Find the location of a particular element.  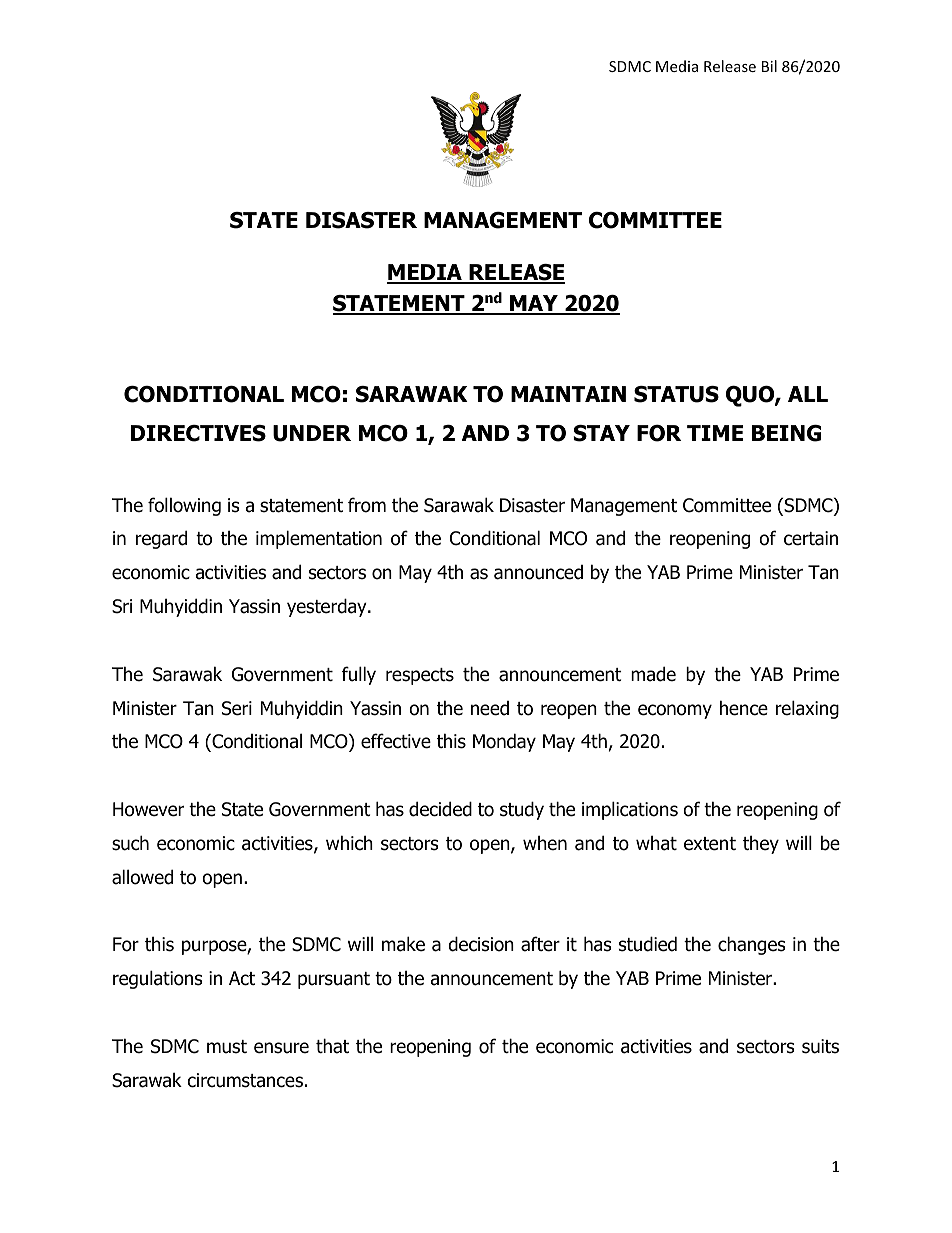

MAINTAIN is located at coordinates (568, 394).
